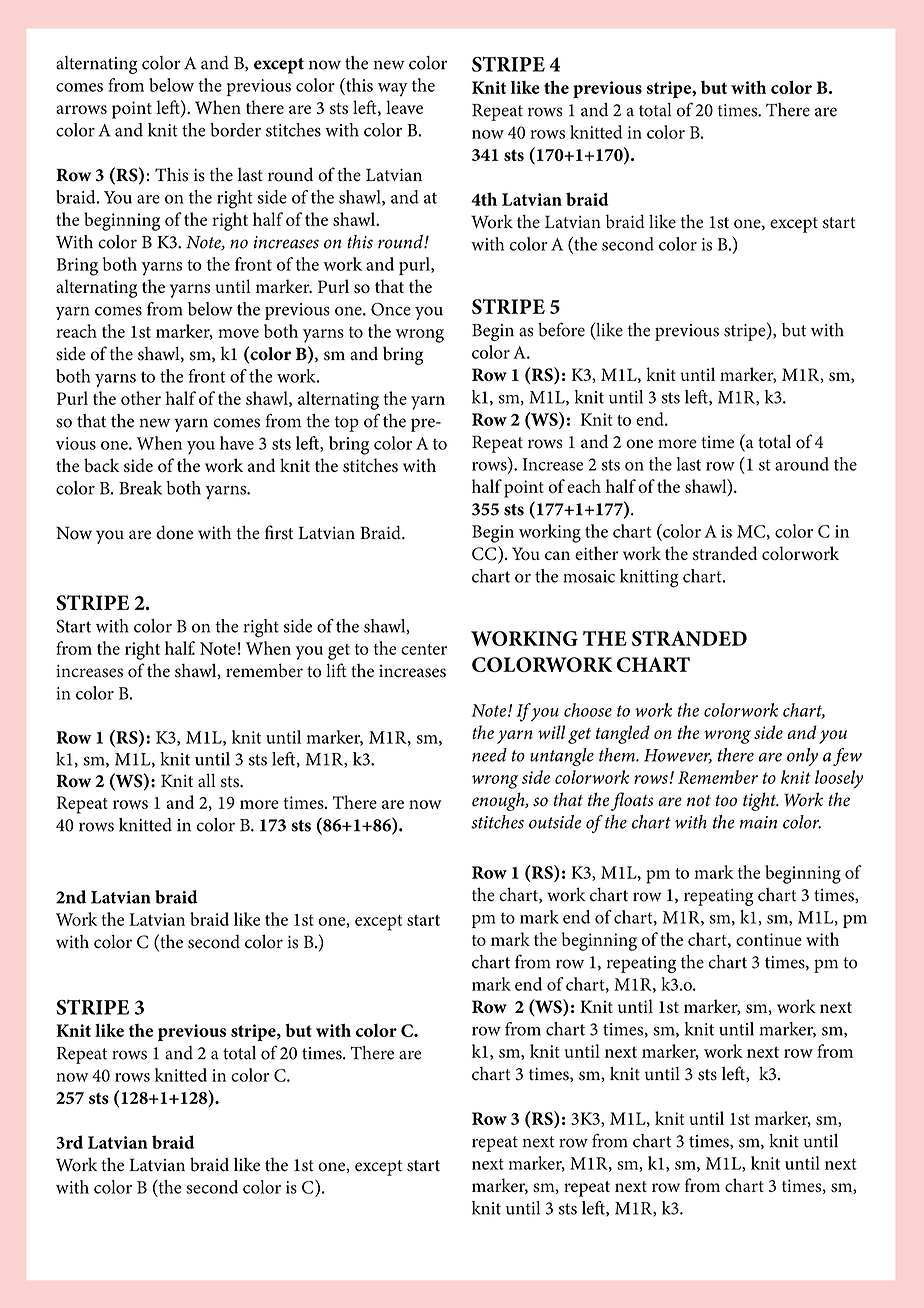 The width and height of the image is (924, 1308). Describe the element at coordinates (632, 801) in the image. I see `floats` at that location.
